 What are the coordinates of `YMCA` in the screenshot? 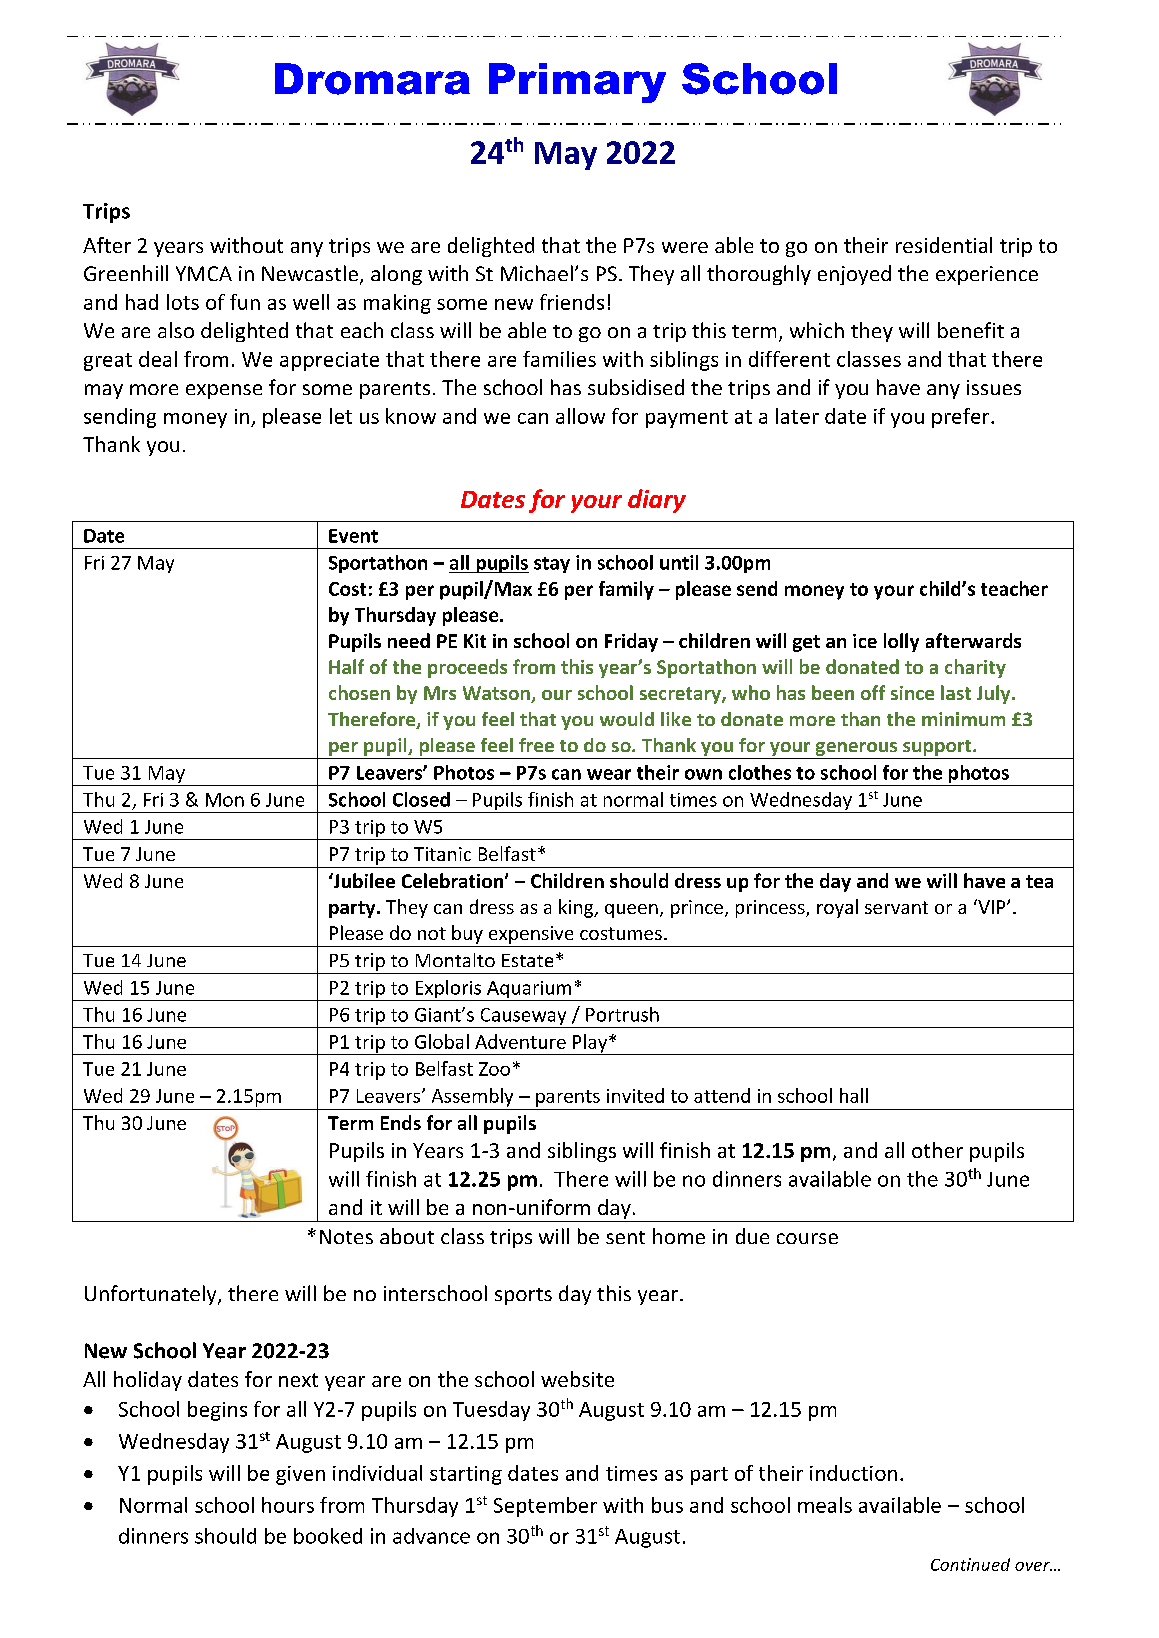 It's located at (204, 273).
